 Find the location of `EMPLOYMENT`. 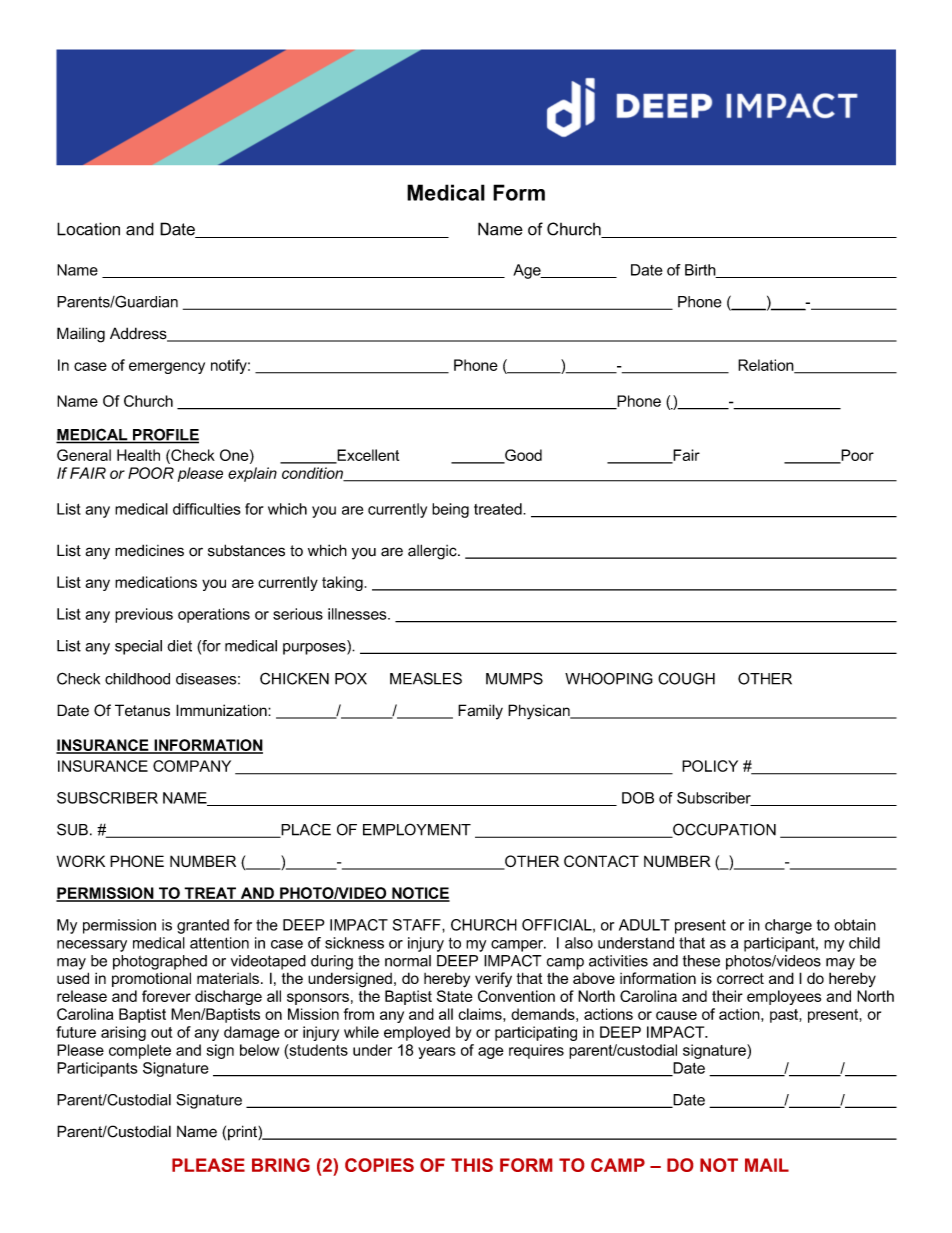

EMPLOYMENT is located at coordinates (417, 829).
